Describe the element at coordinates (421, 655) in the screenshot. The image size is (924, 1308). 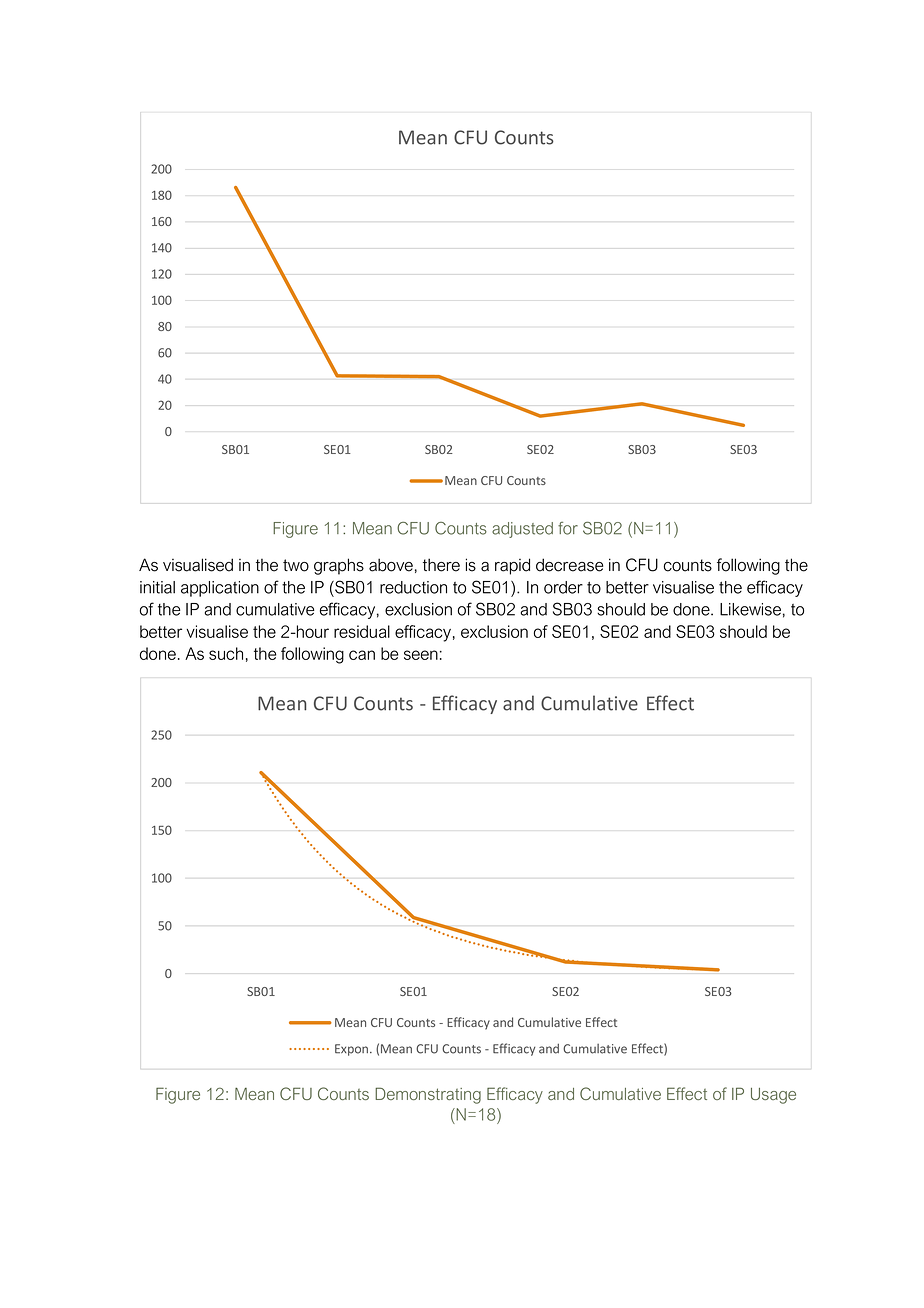
I see `seen` at that location.
